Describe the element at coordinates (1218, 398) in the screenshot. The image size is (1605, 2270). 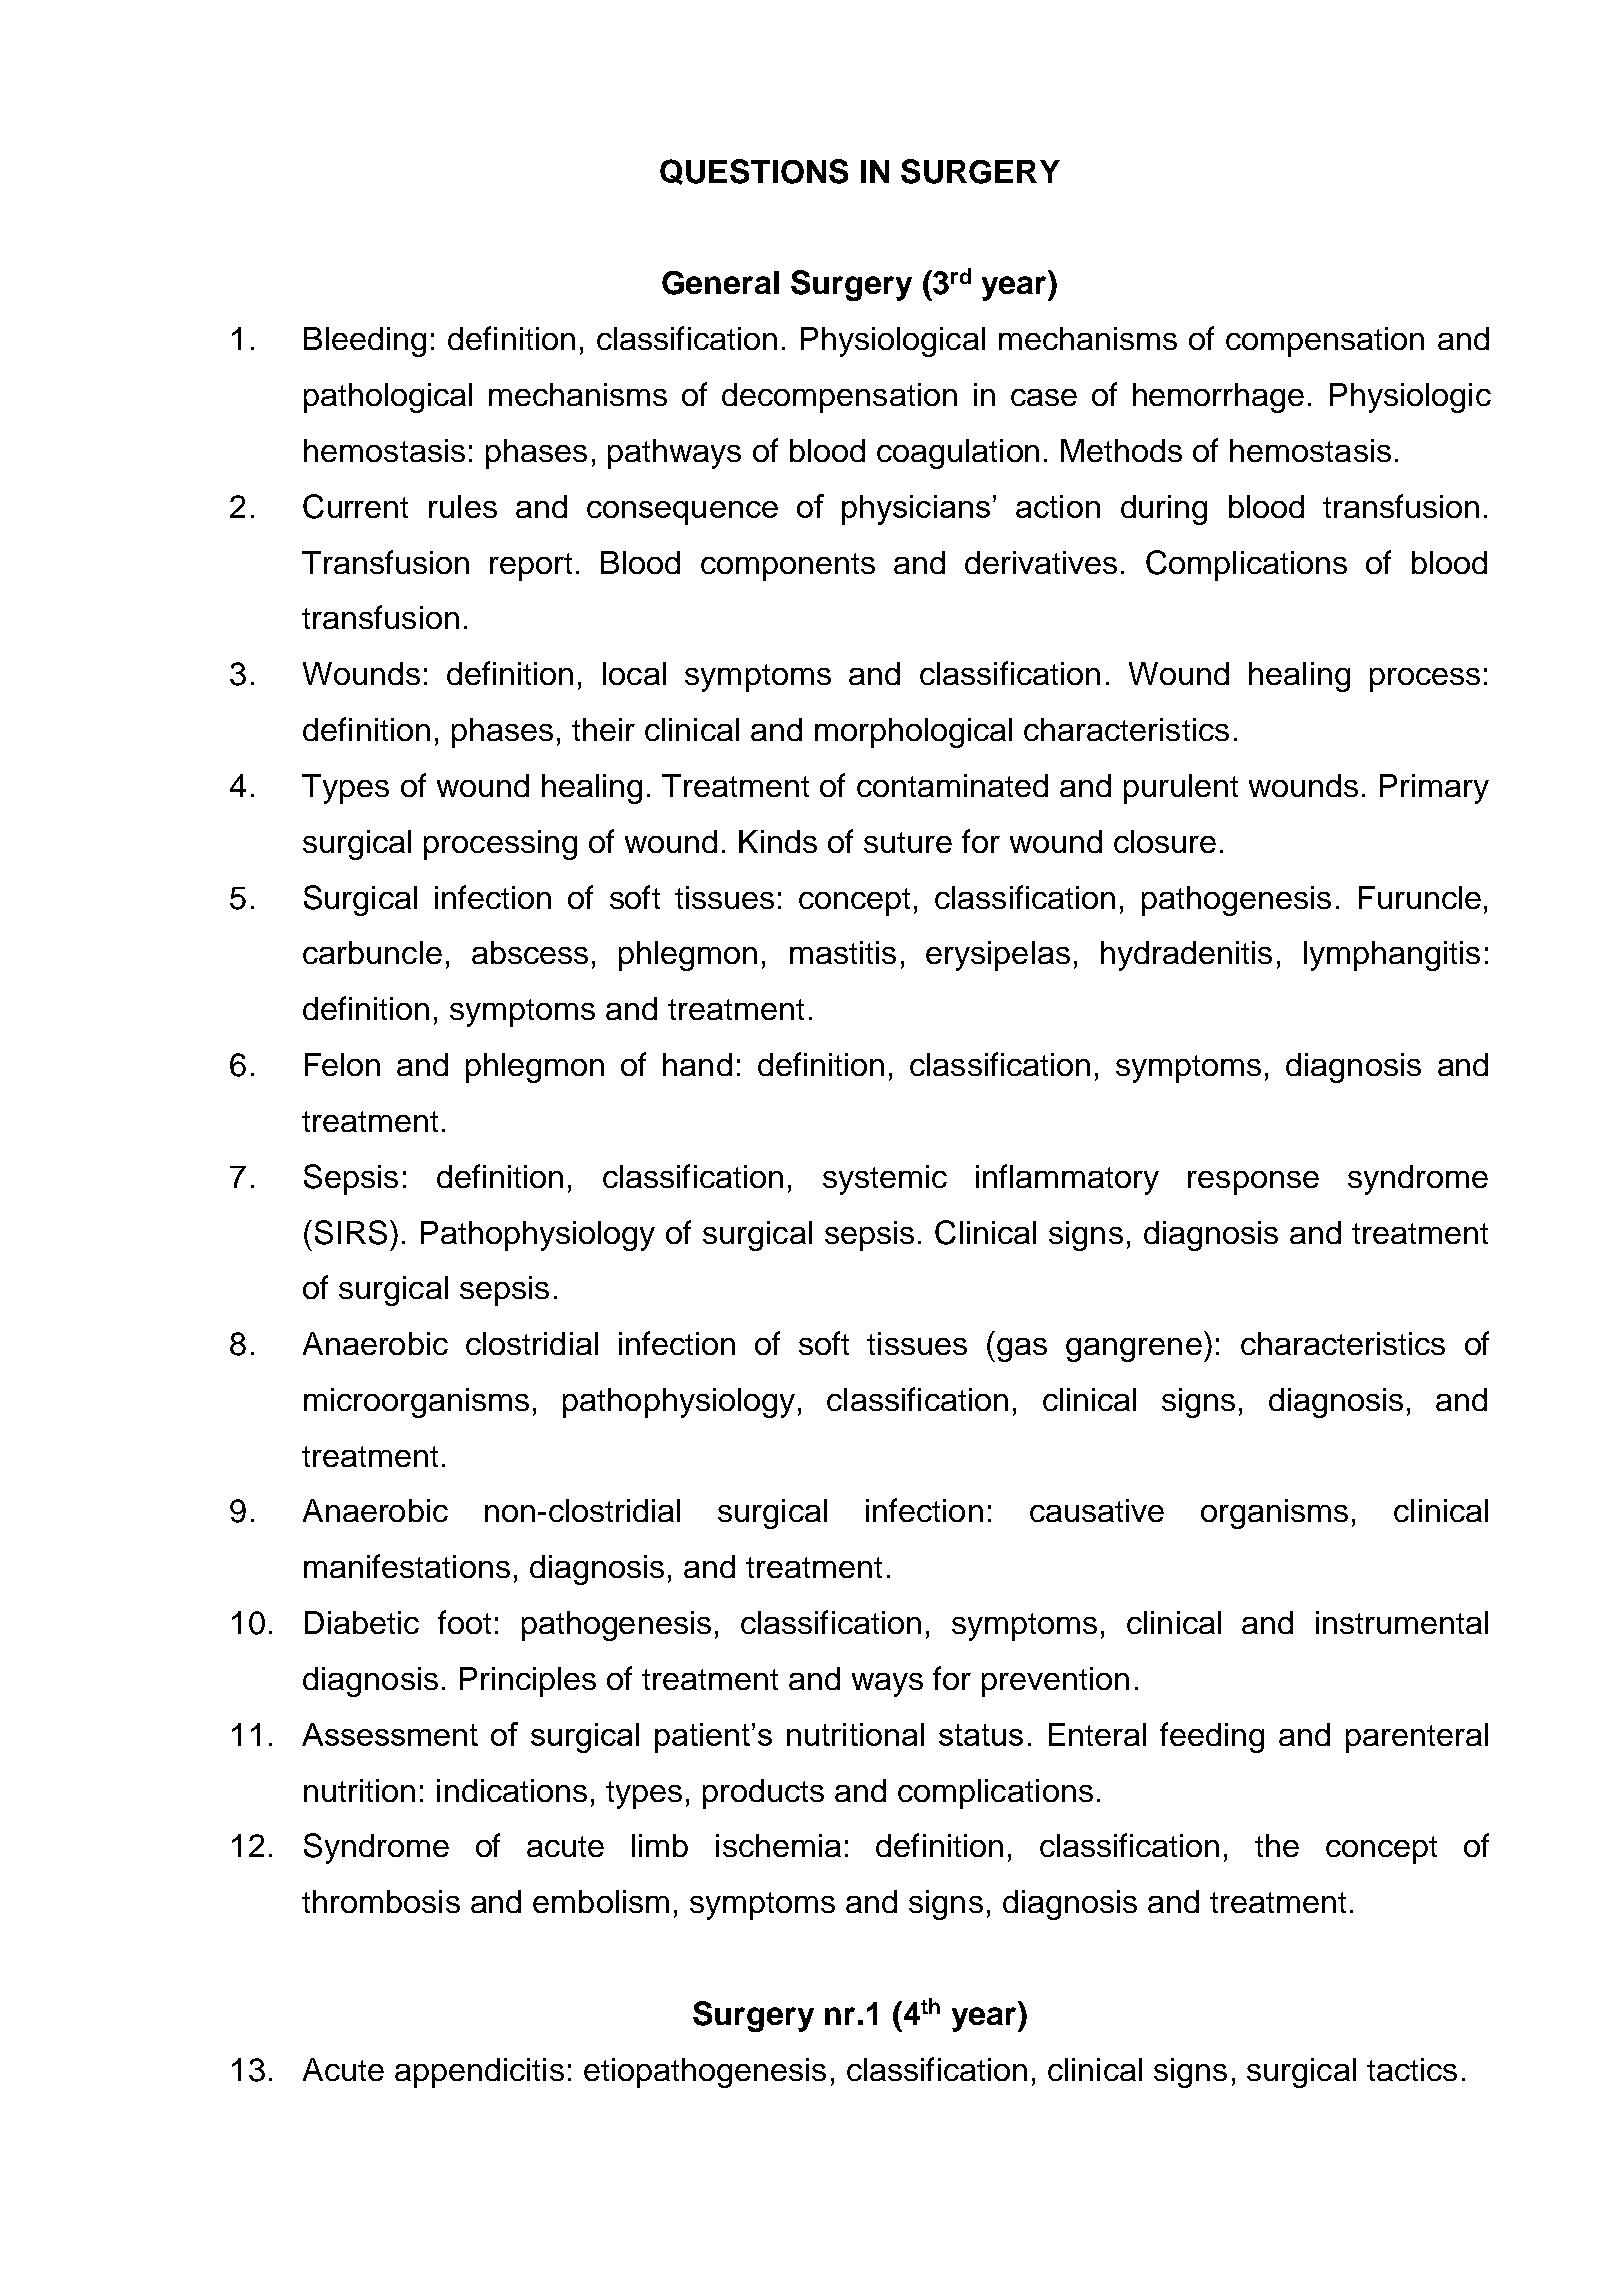
I see `hemorrhage` at that location.
